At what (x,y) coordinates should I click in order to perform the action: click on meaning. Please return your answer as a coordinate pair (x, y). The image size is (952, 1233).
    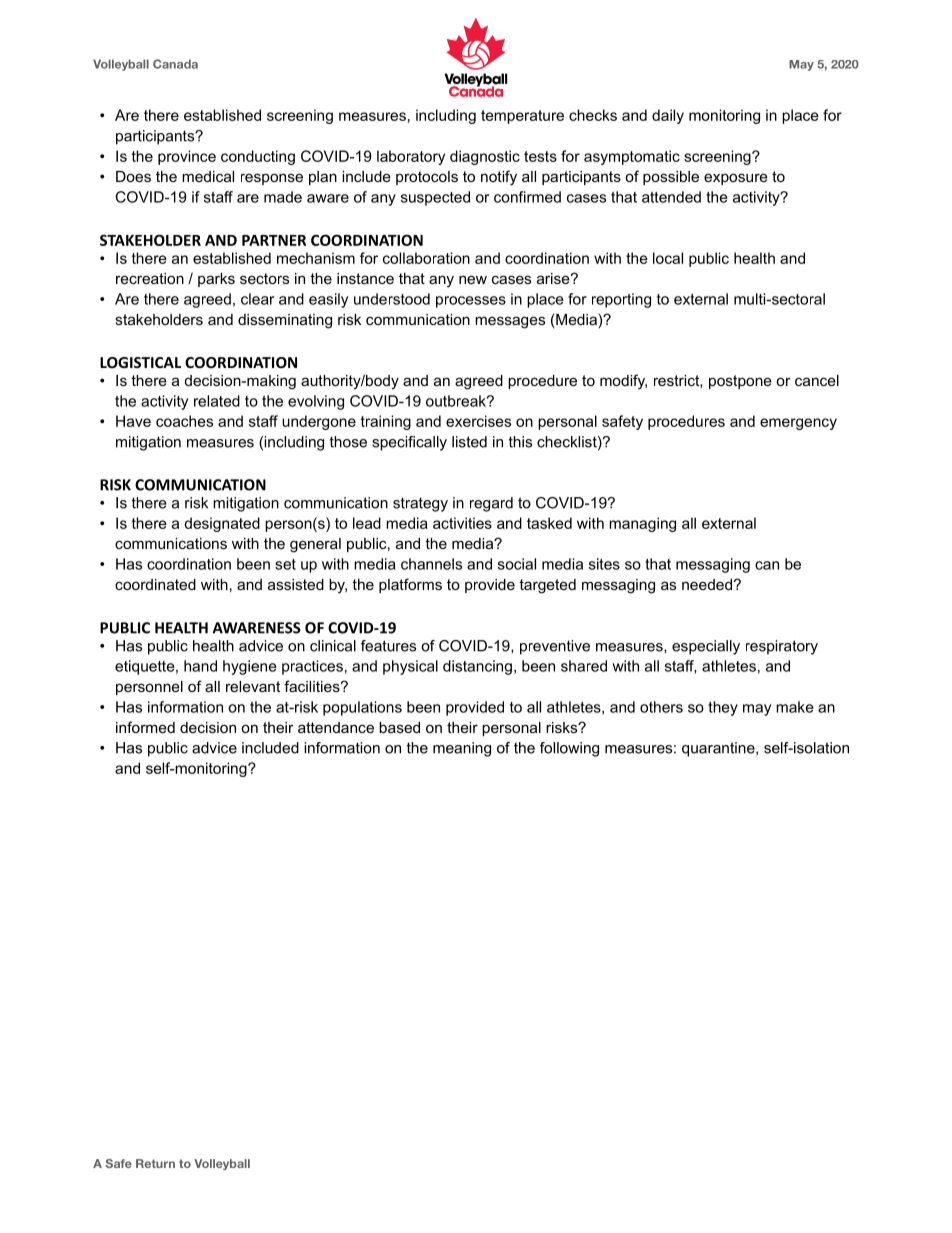
    Looking at the image, I should click on (462, 749).
